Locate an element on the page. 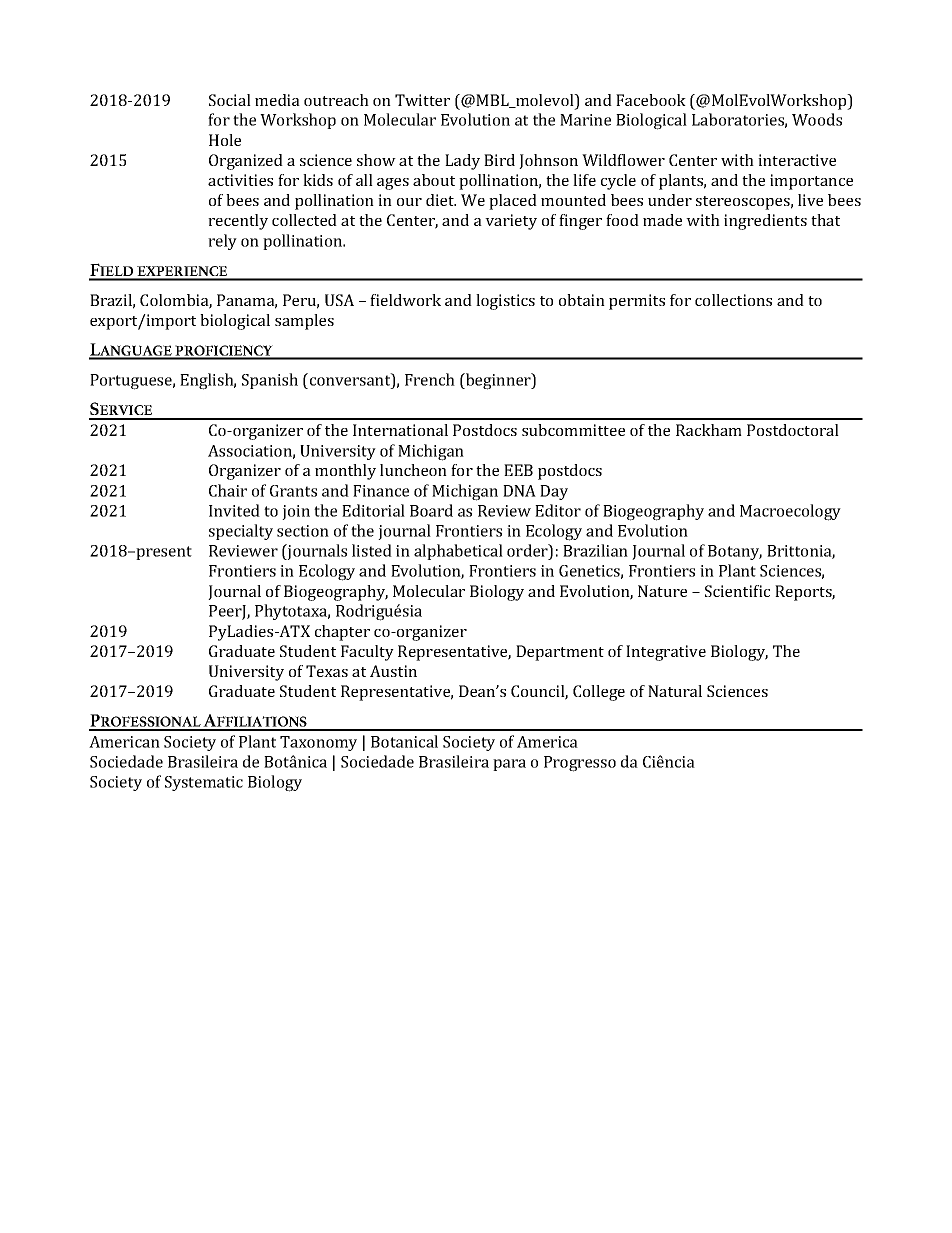  Taxonomy is located at coordinates (318, 743).
